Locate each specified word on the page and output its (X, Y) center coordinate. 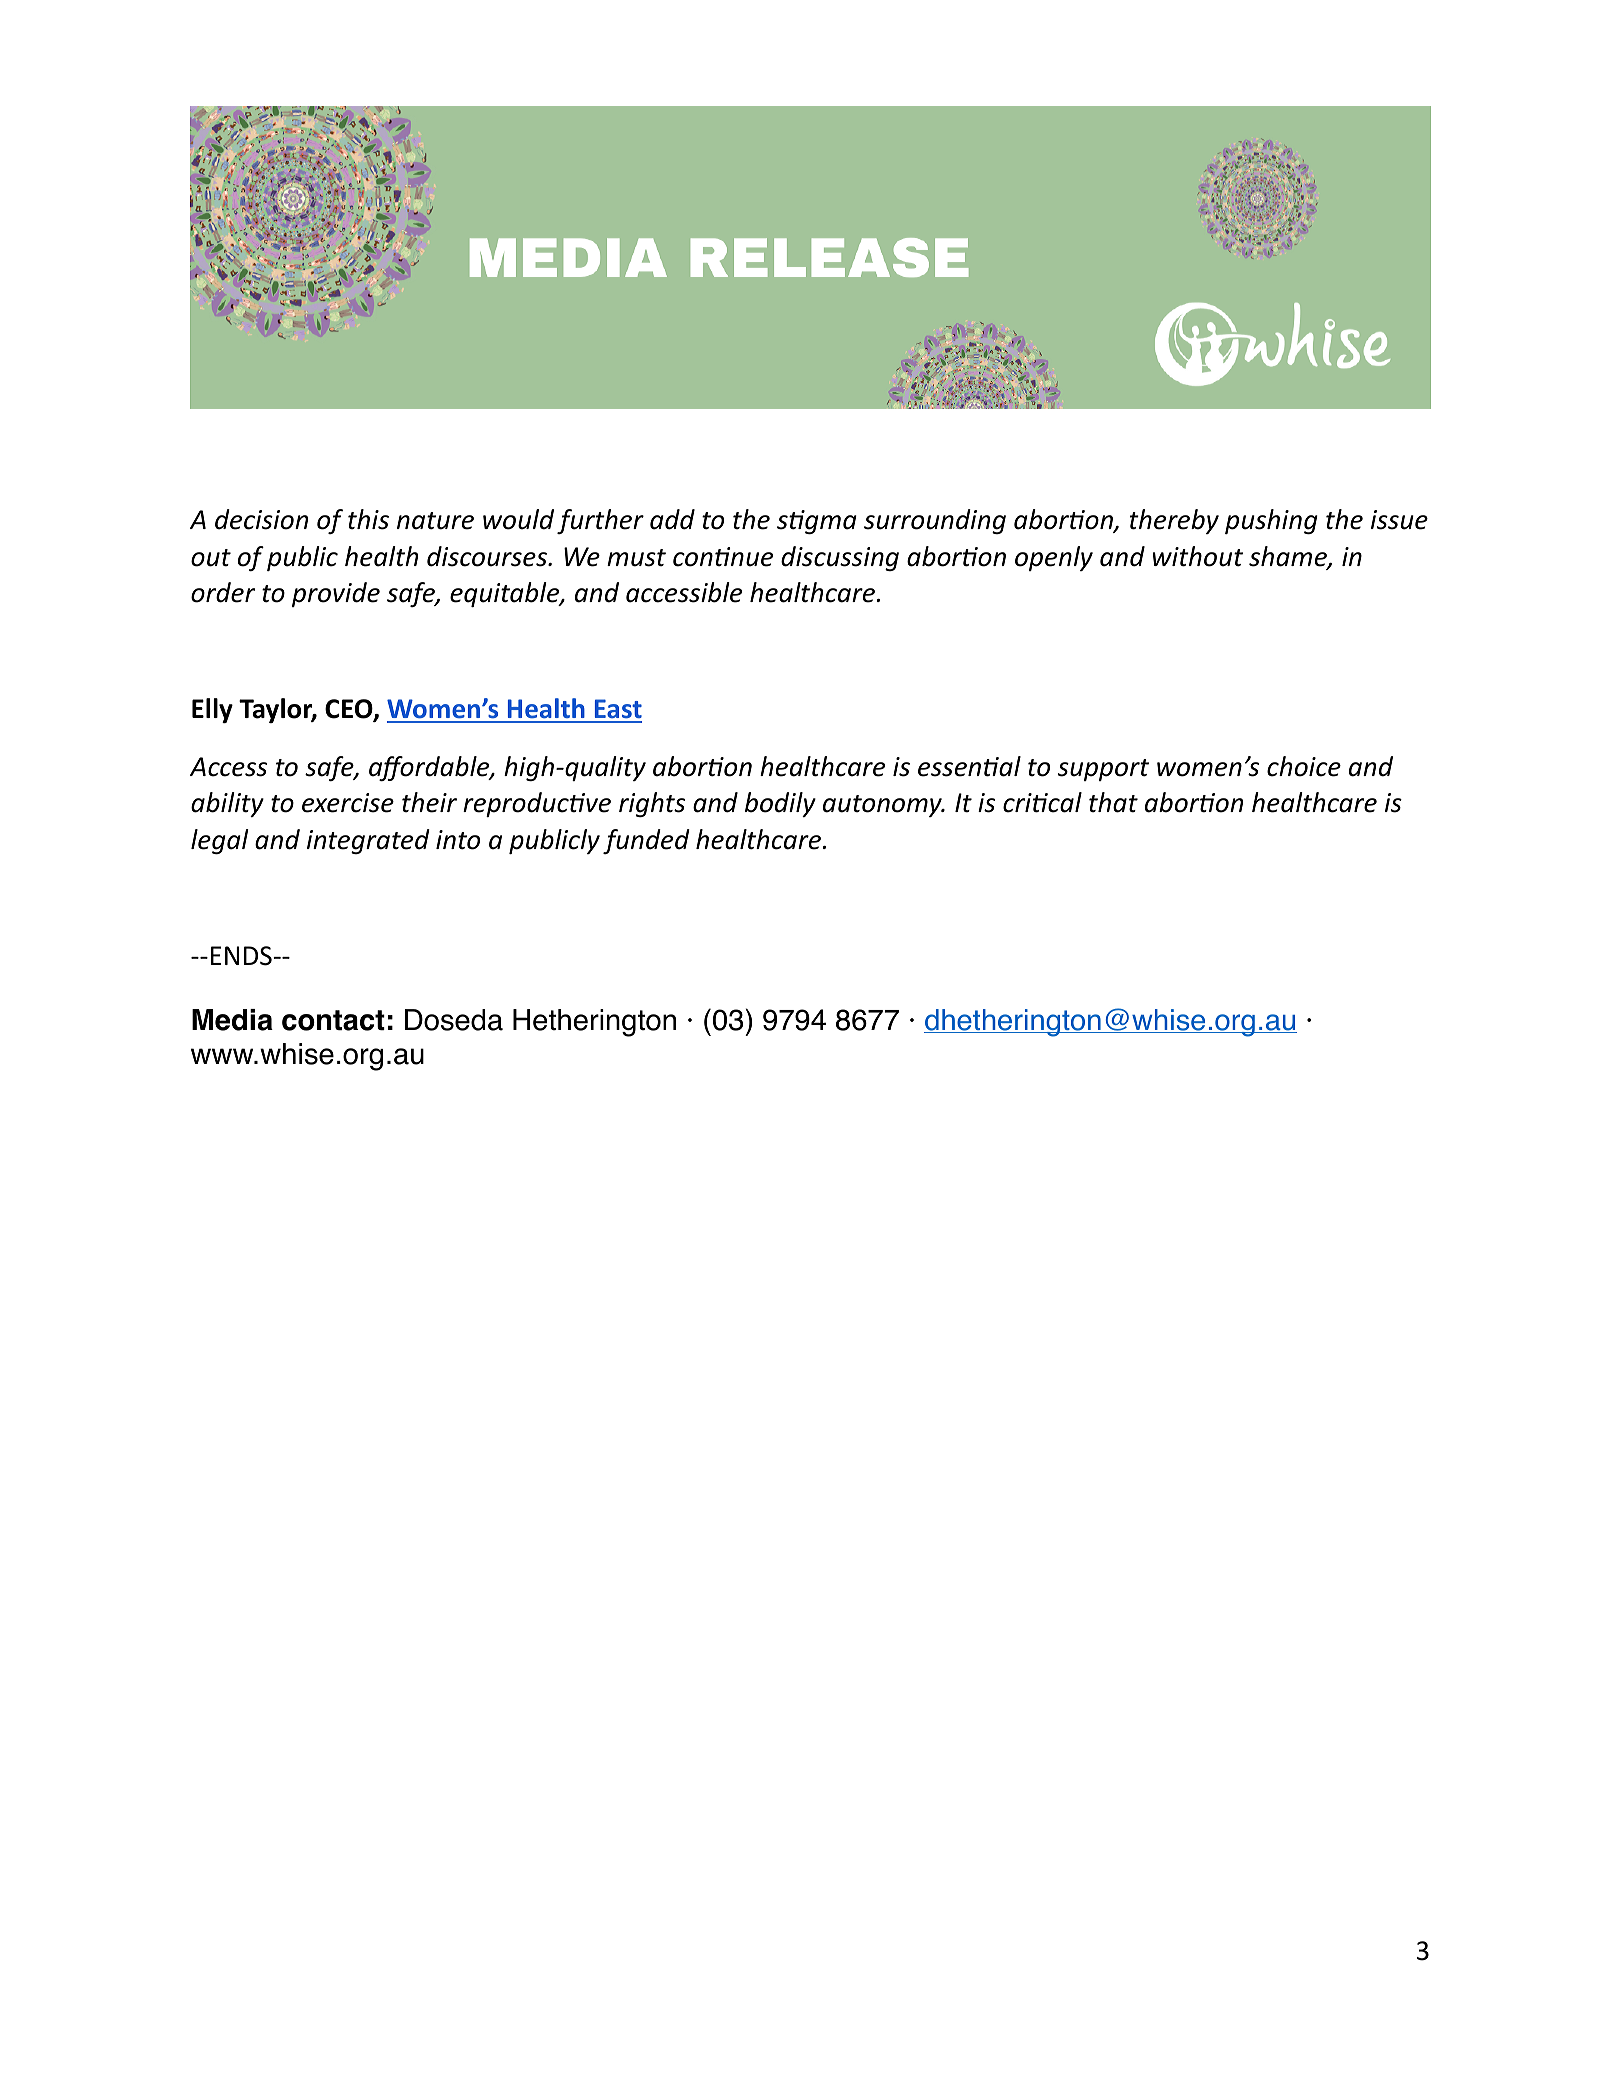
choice (1304, 766)
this (368, 519)
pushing (1271, 521)
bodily (780, 804)
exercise (348, 803)
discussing (840, 558)
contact (333, 1020)
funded (646, 841)
